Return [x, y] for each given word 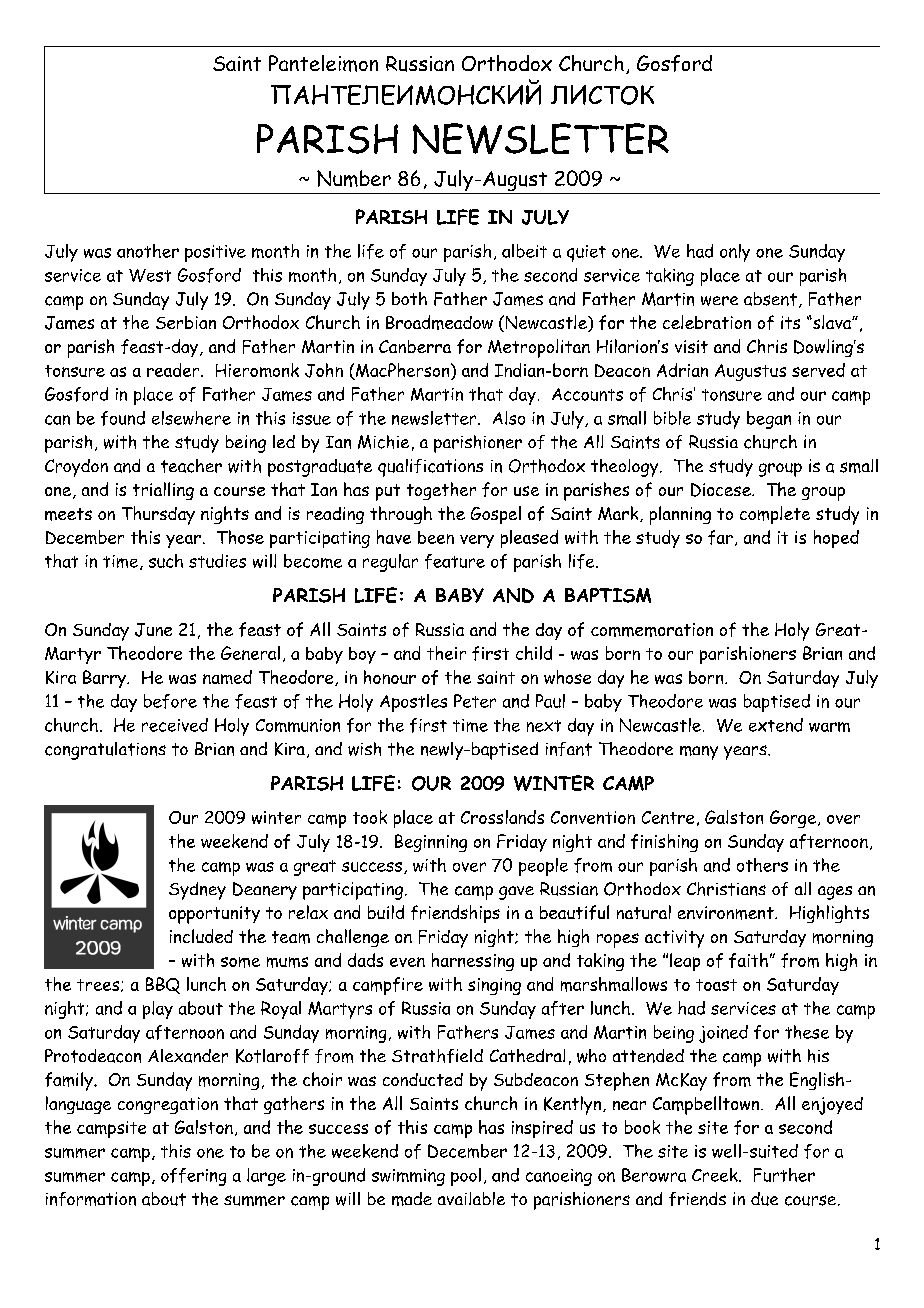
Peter [475, 701]
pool [466, 1177]
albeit [524, 251]
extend [776, 725]
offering [193, 1177]
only [735, 253]
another [148, 251]
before [170, 701]
